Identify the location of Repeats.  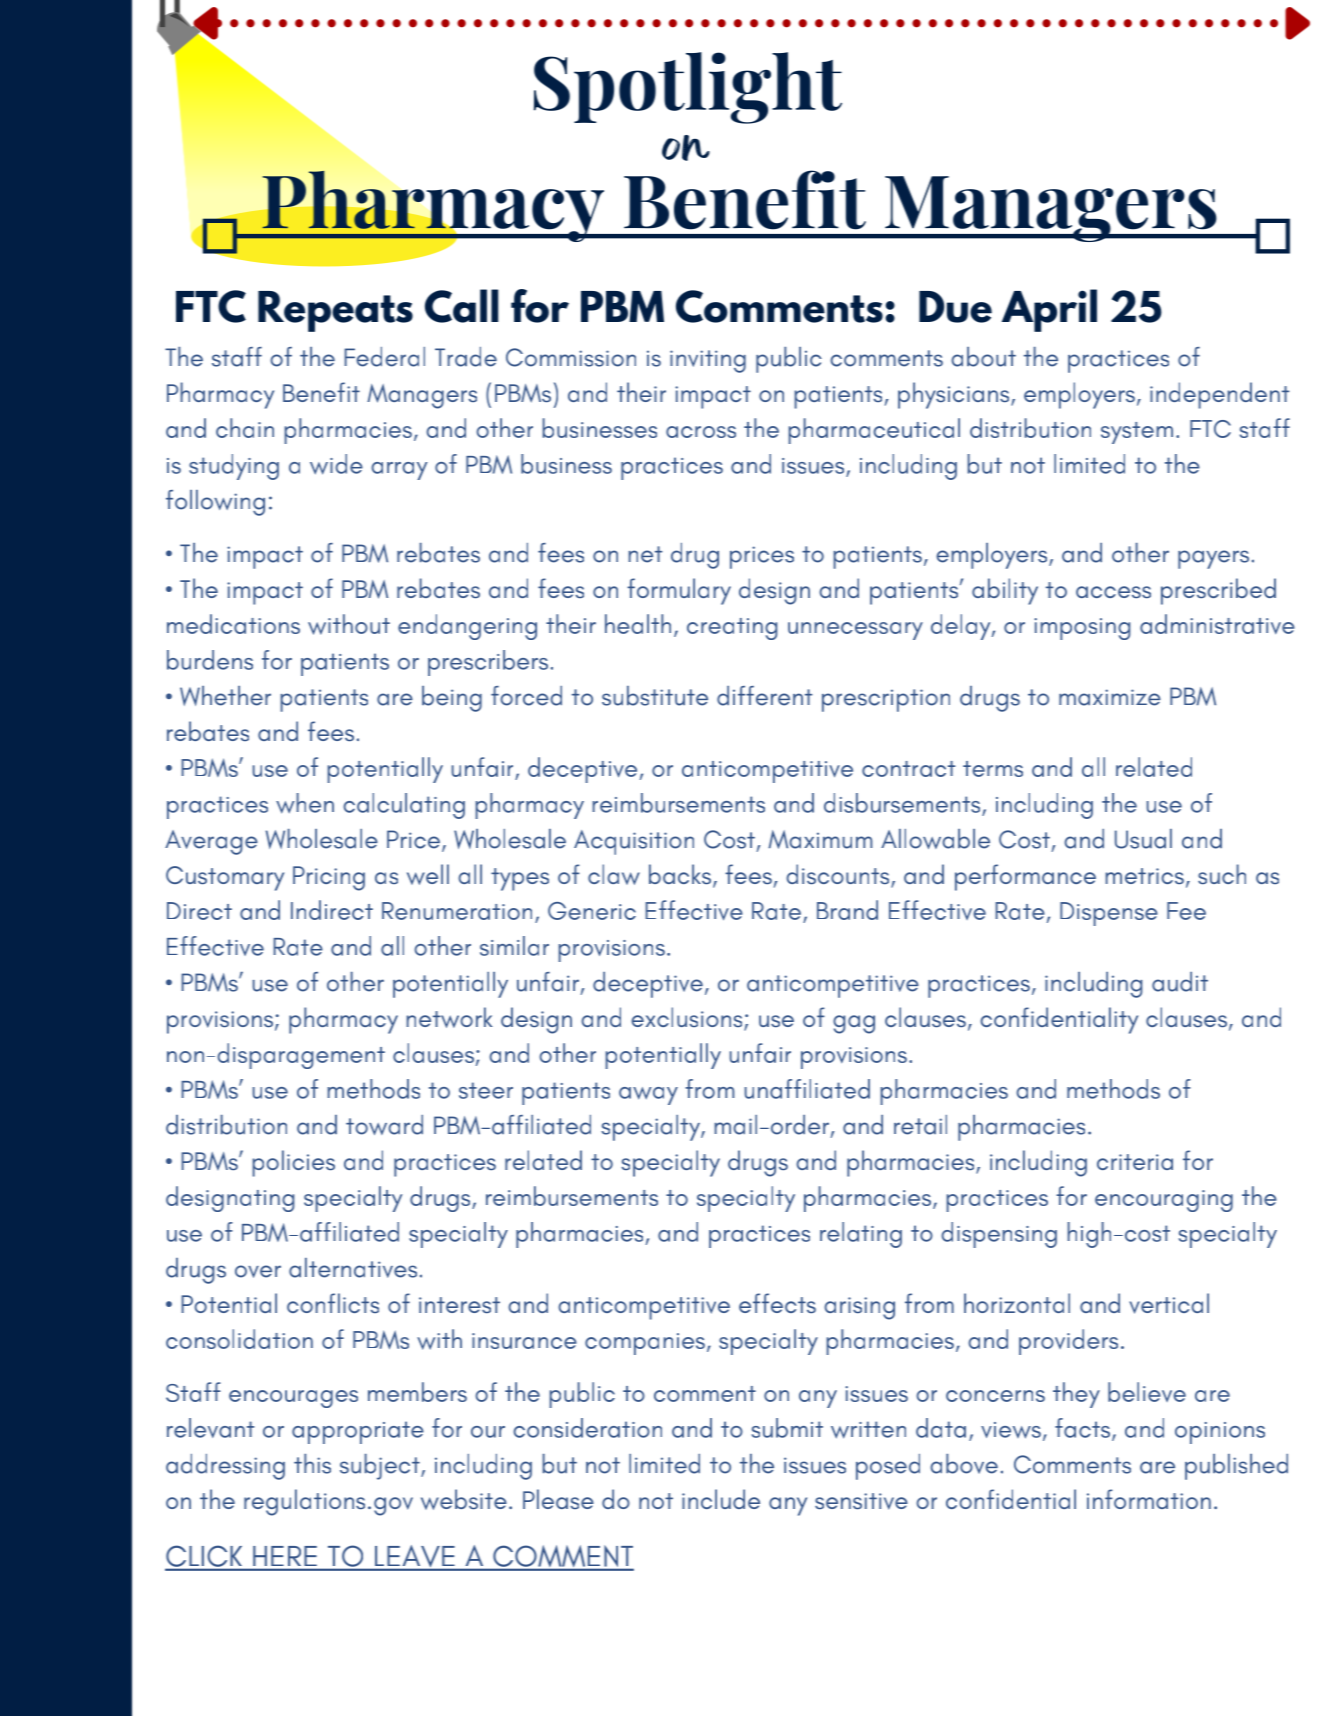
(335, 311).
